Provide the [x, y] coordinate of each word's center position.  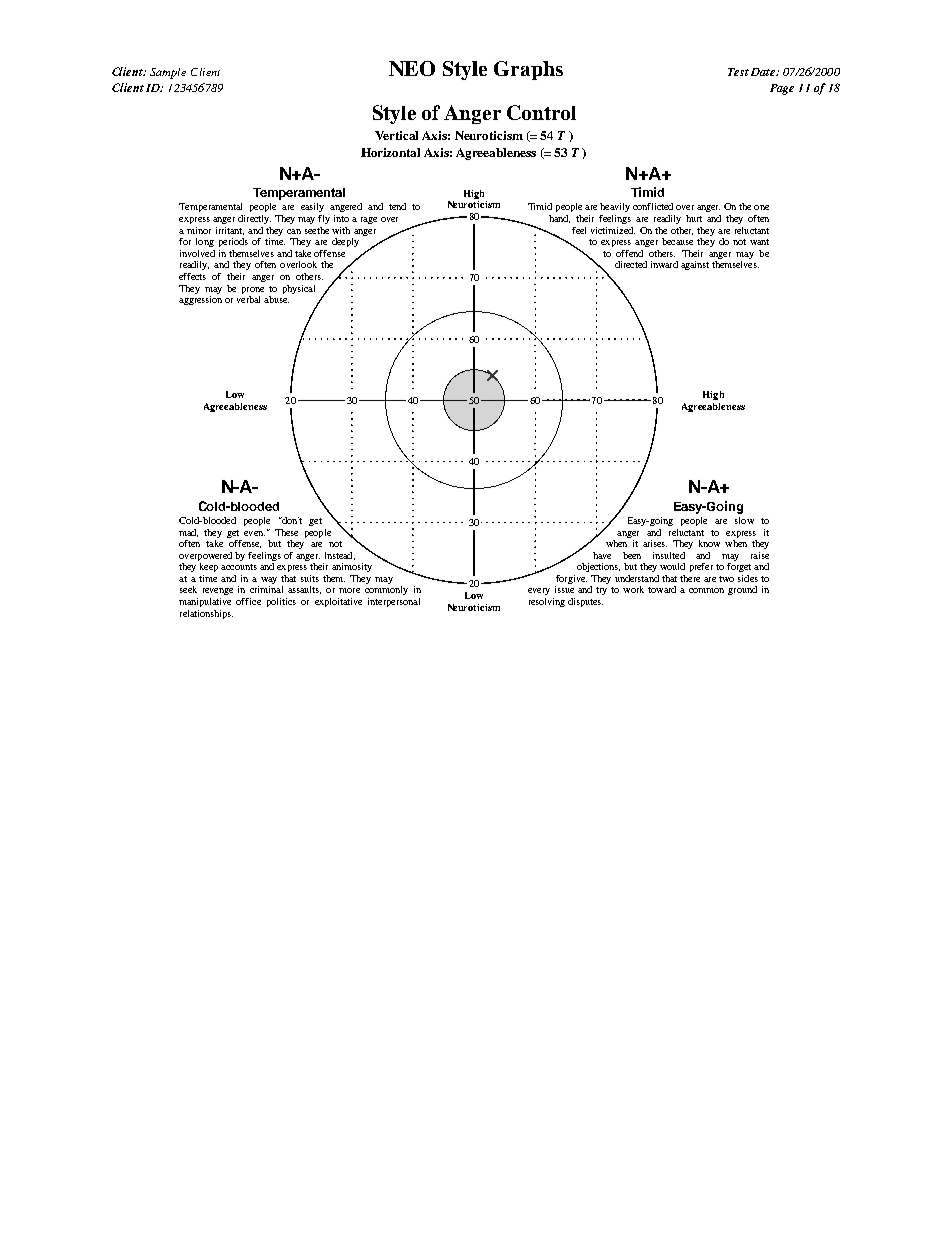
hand [559, 219]
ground [742, 590]
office [248, 601]
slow [744, 520]
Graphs [528, 70]
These [286, 532]
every [539, 591]
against [695, 265]
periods [233, 242]
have [602, 555]
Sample [168, 73]
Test [738, 72]
